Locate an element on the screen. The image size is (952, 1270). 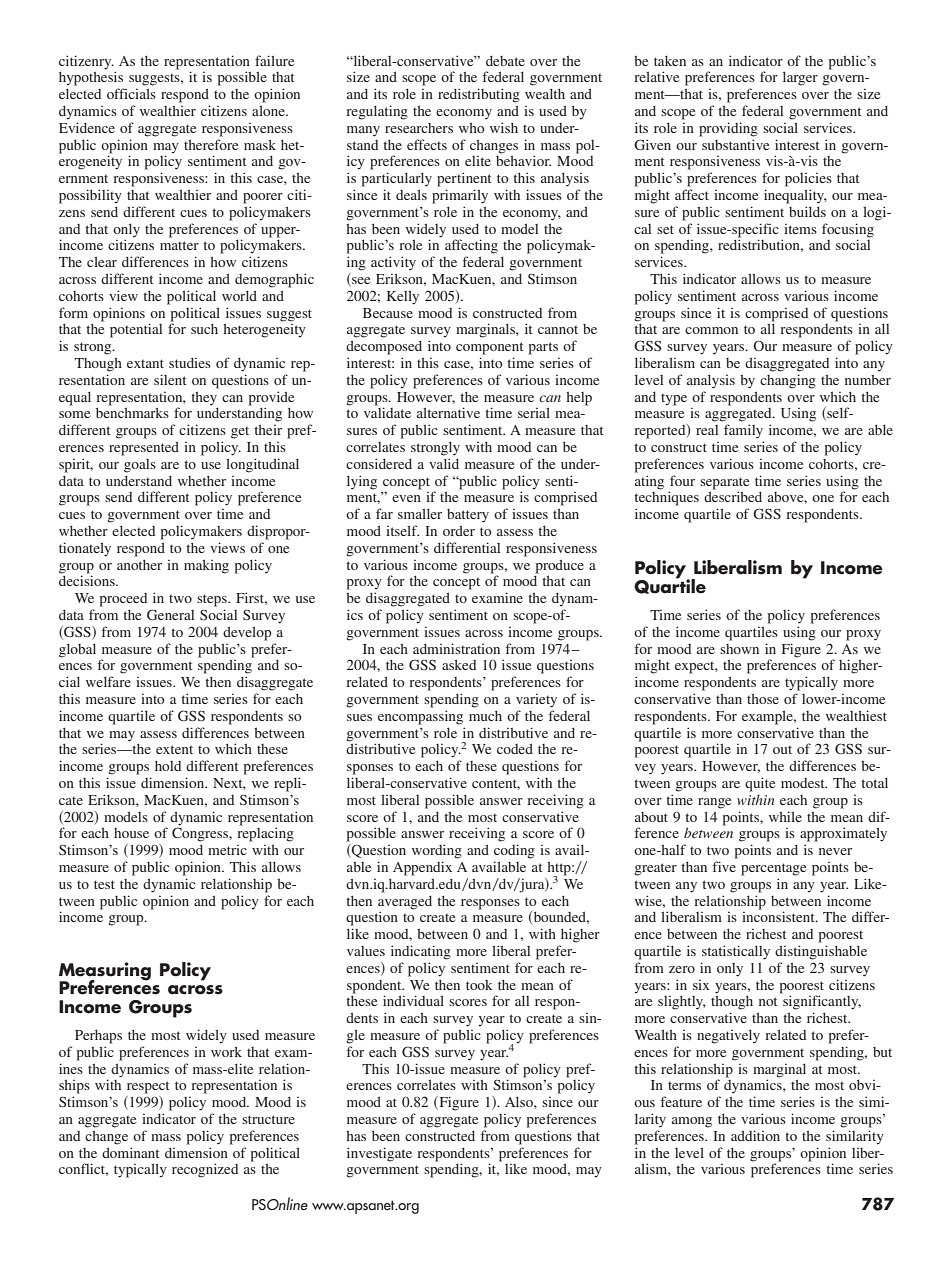
hypothesis is located at coordinates (91, 78).
